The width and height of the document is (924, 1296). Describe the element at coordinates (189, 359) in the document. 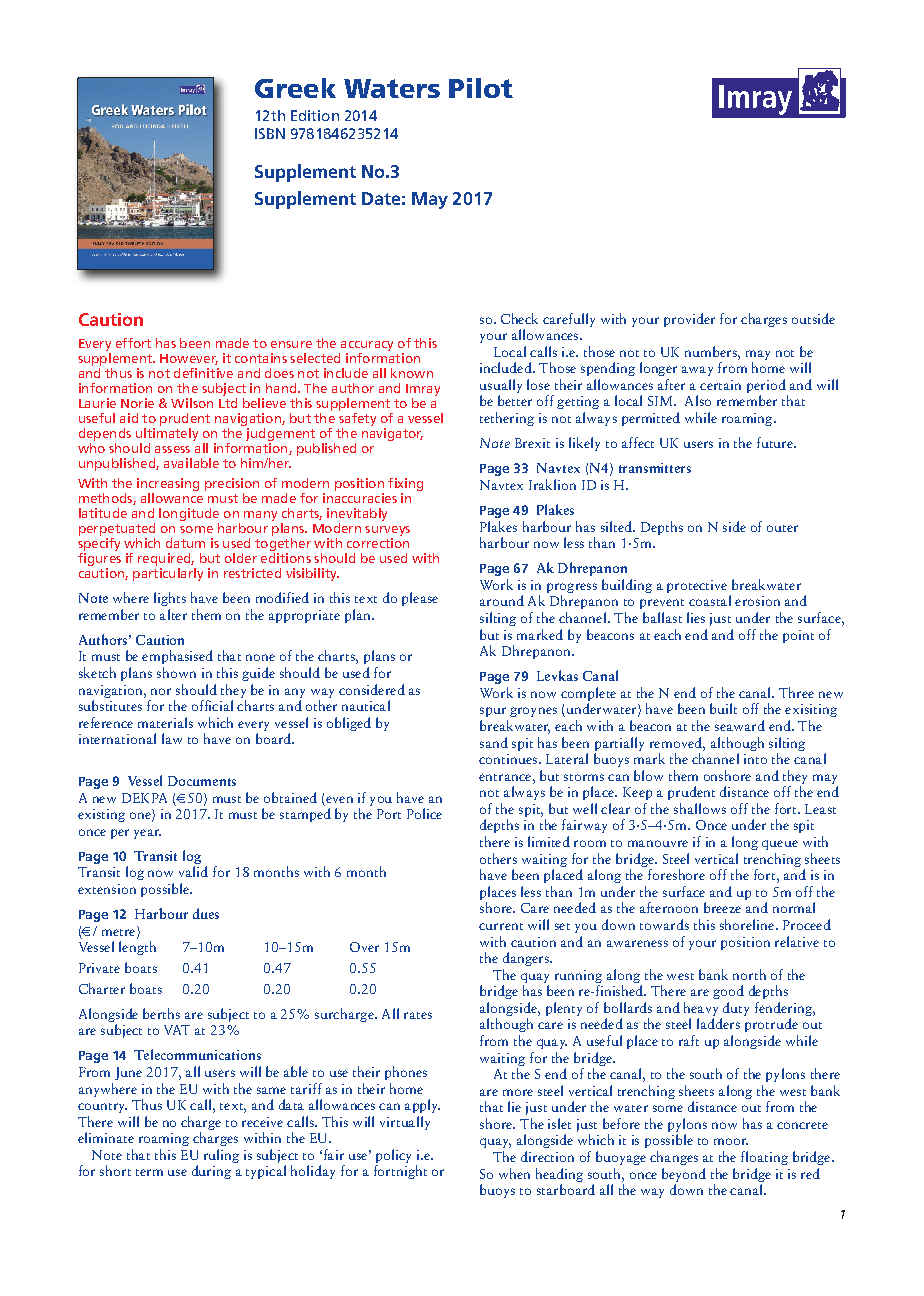

I see `However` at that location.
